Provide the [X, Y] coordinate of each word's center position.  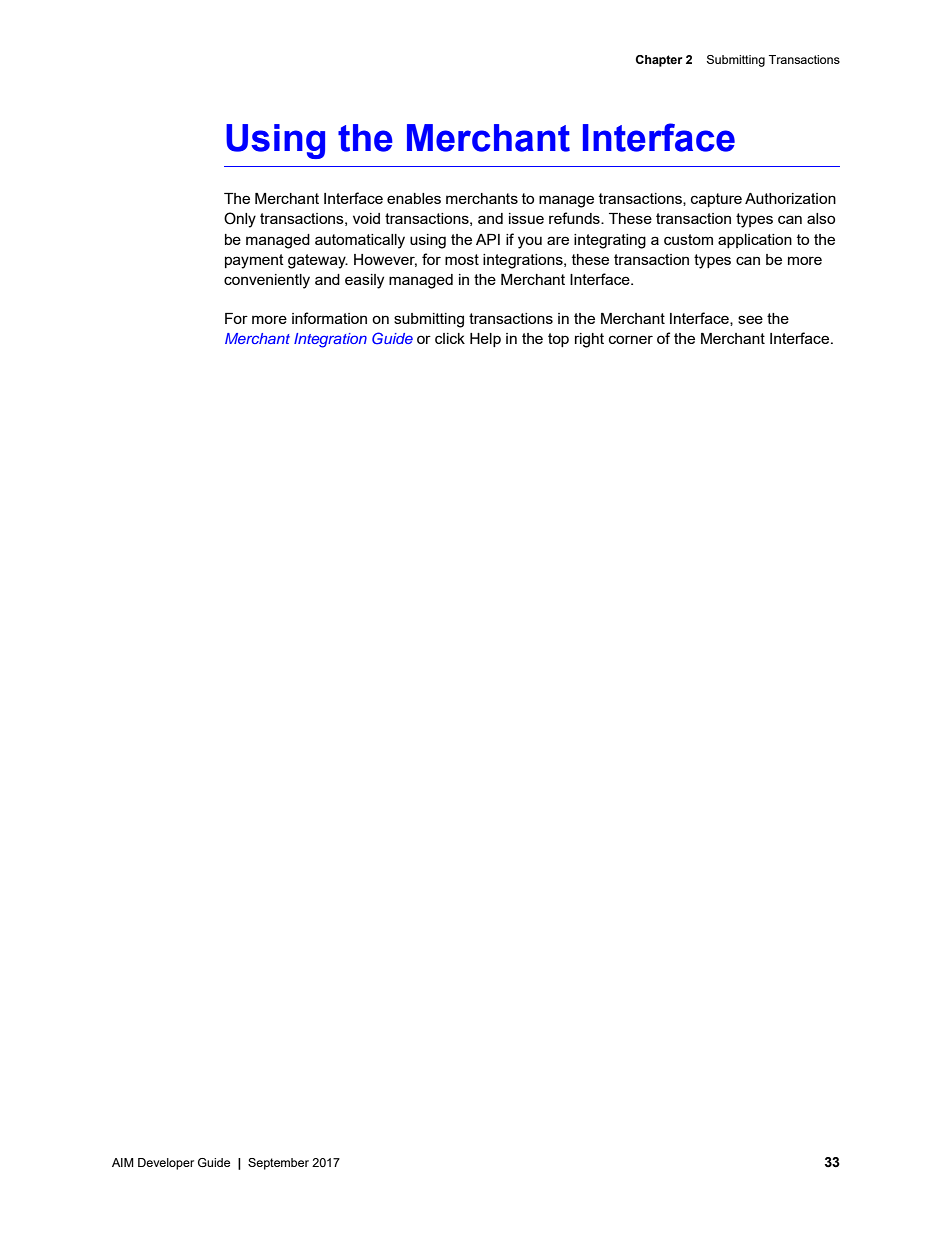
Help [485, 340]
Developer [166, 1164]
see [750, 319]
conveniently [267, 281]
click [450, 338]
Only [240, 220]
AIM [123, 1162]
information [329, 318]
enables [414, 198]
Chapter [659, 61]
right [589, 340]
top [558, 340]
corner [631, 339]
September [278, 1164]
